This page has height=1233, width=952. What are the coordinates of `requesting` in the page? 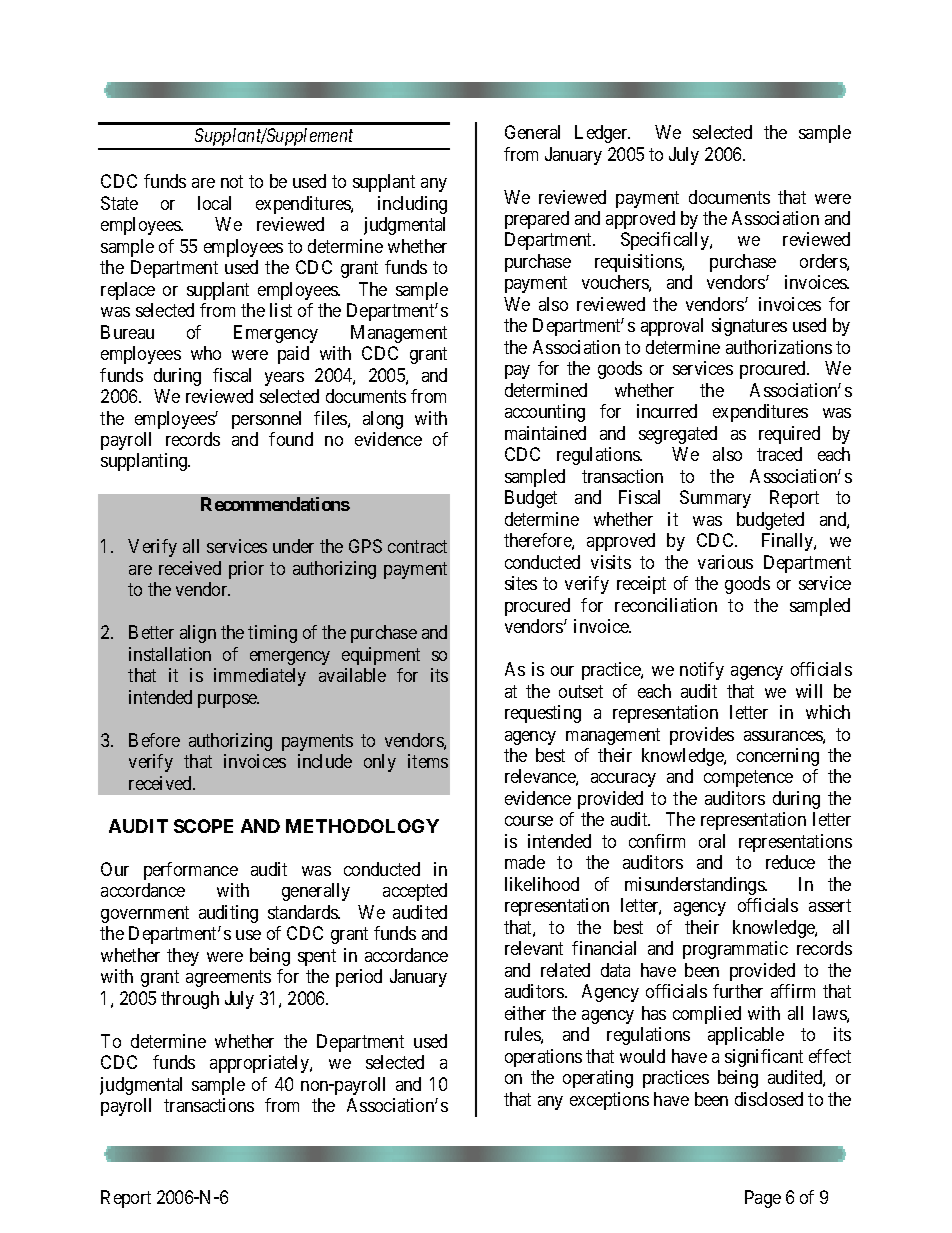 It's located at (543, 714).
